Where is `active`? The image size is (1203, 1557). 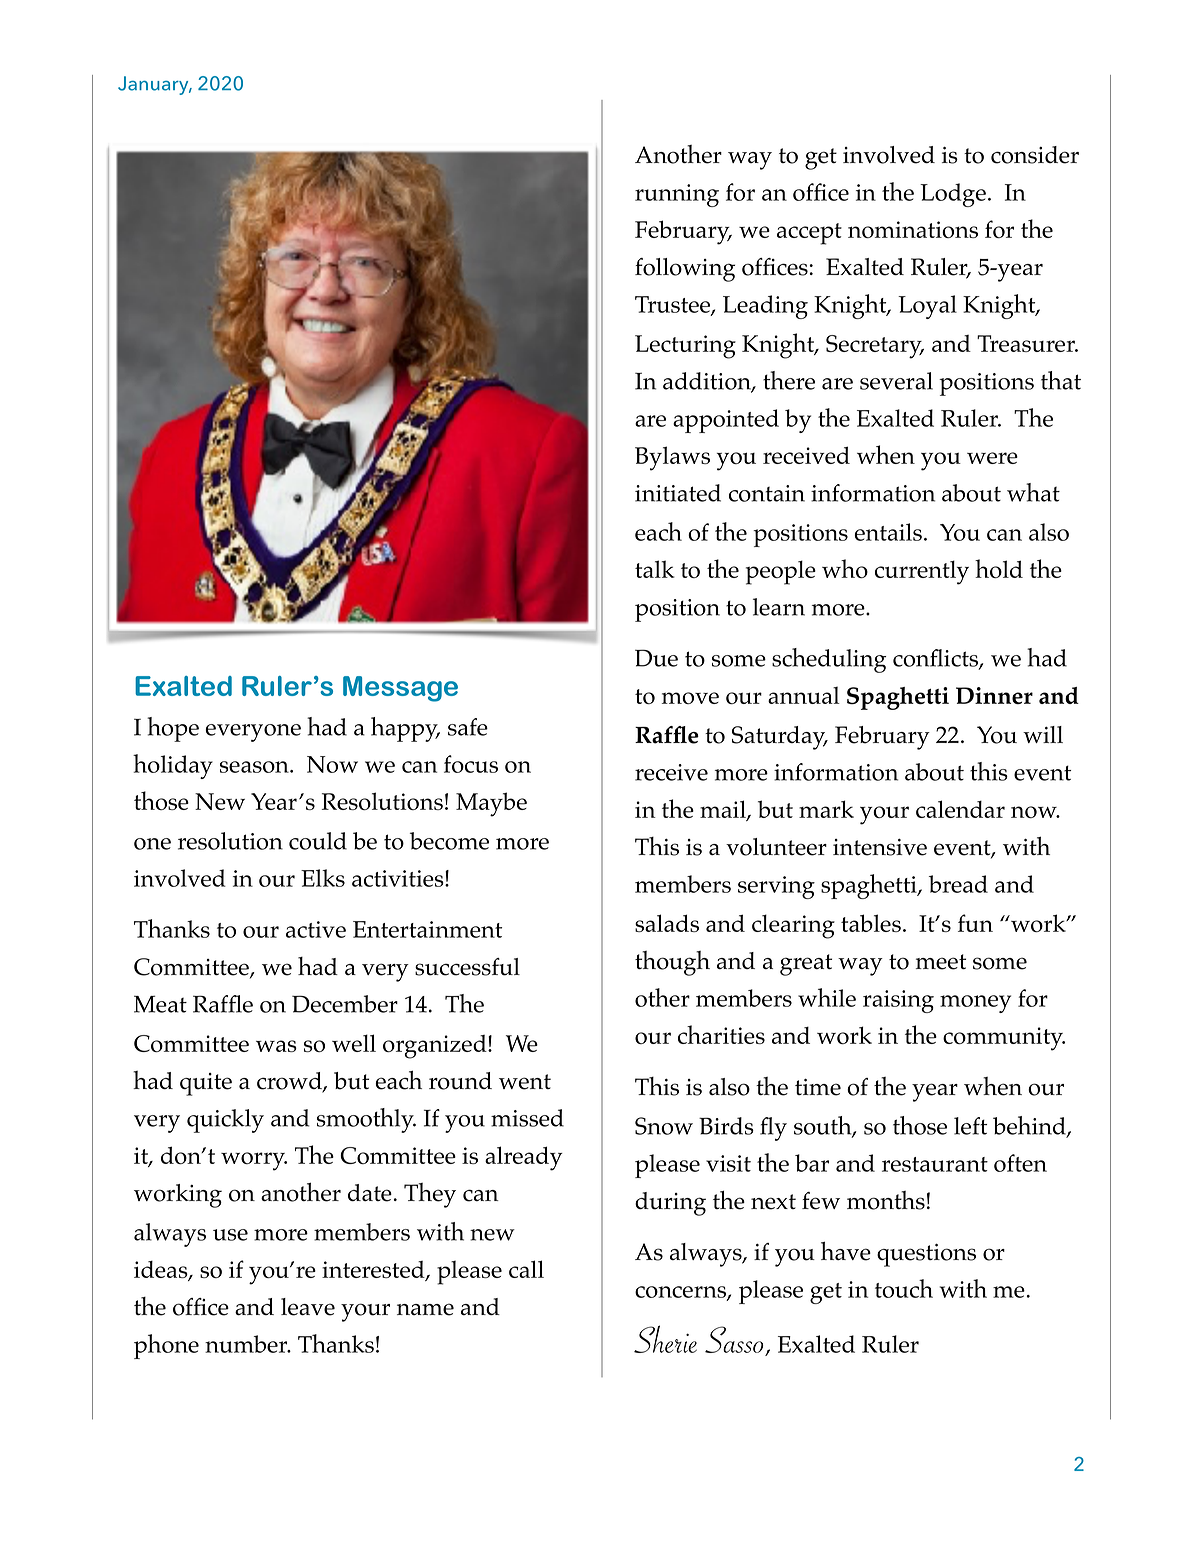 active is located at coordinates (316, 929).
